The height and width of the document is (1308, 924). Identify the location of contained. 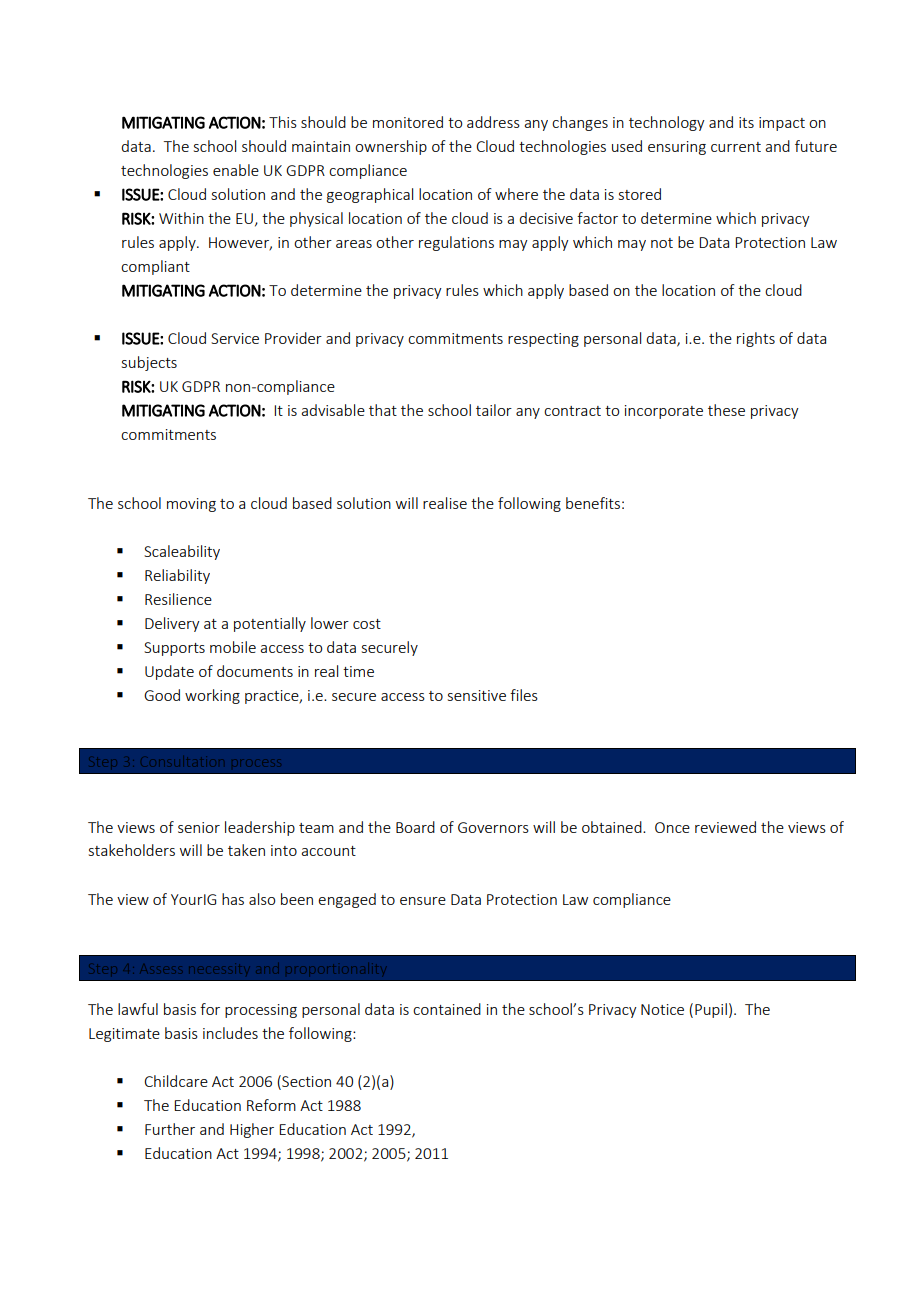
(447, 1009).
